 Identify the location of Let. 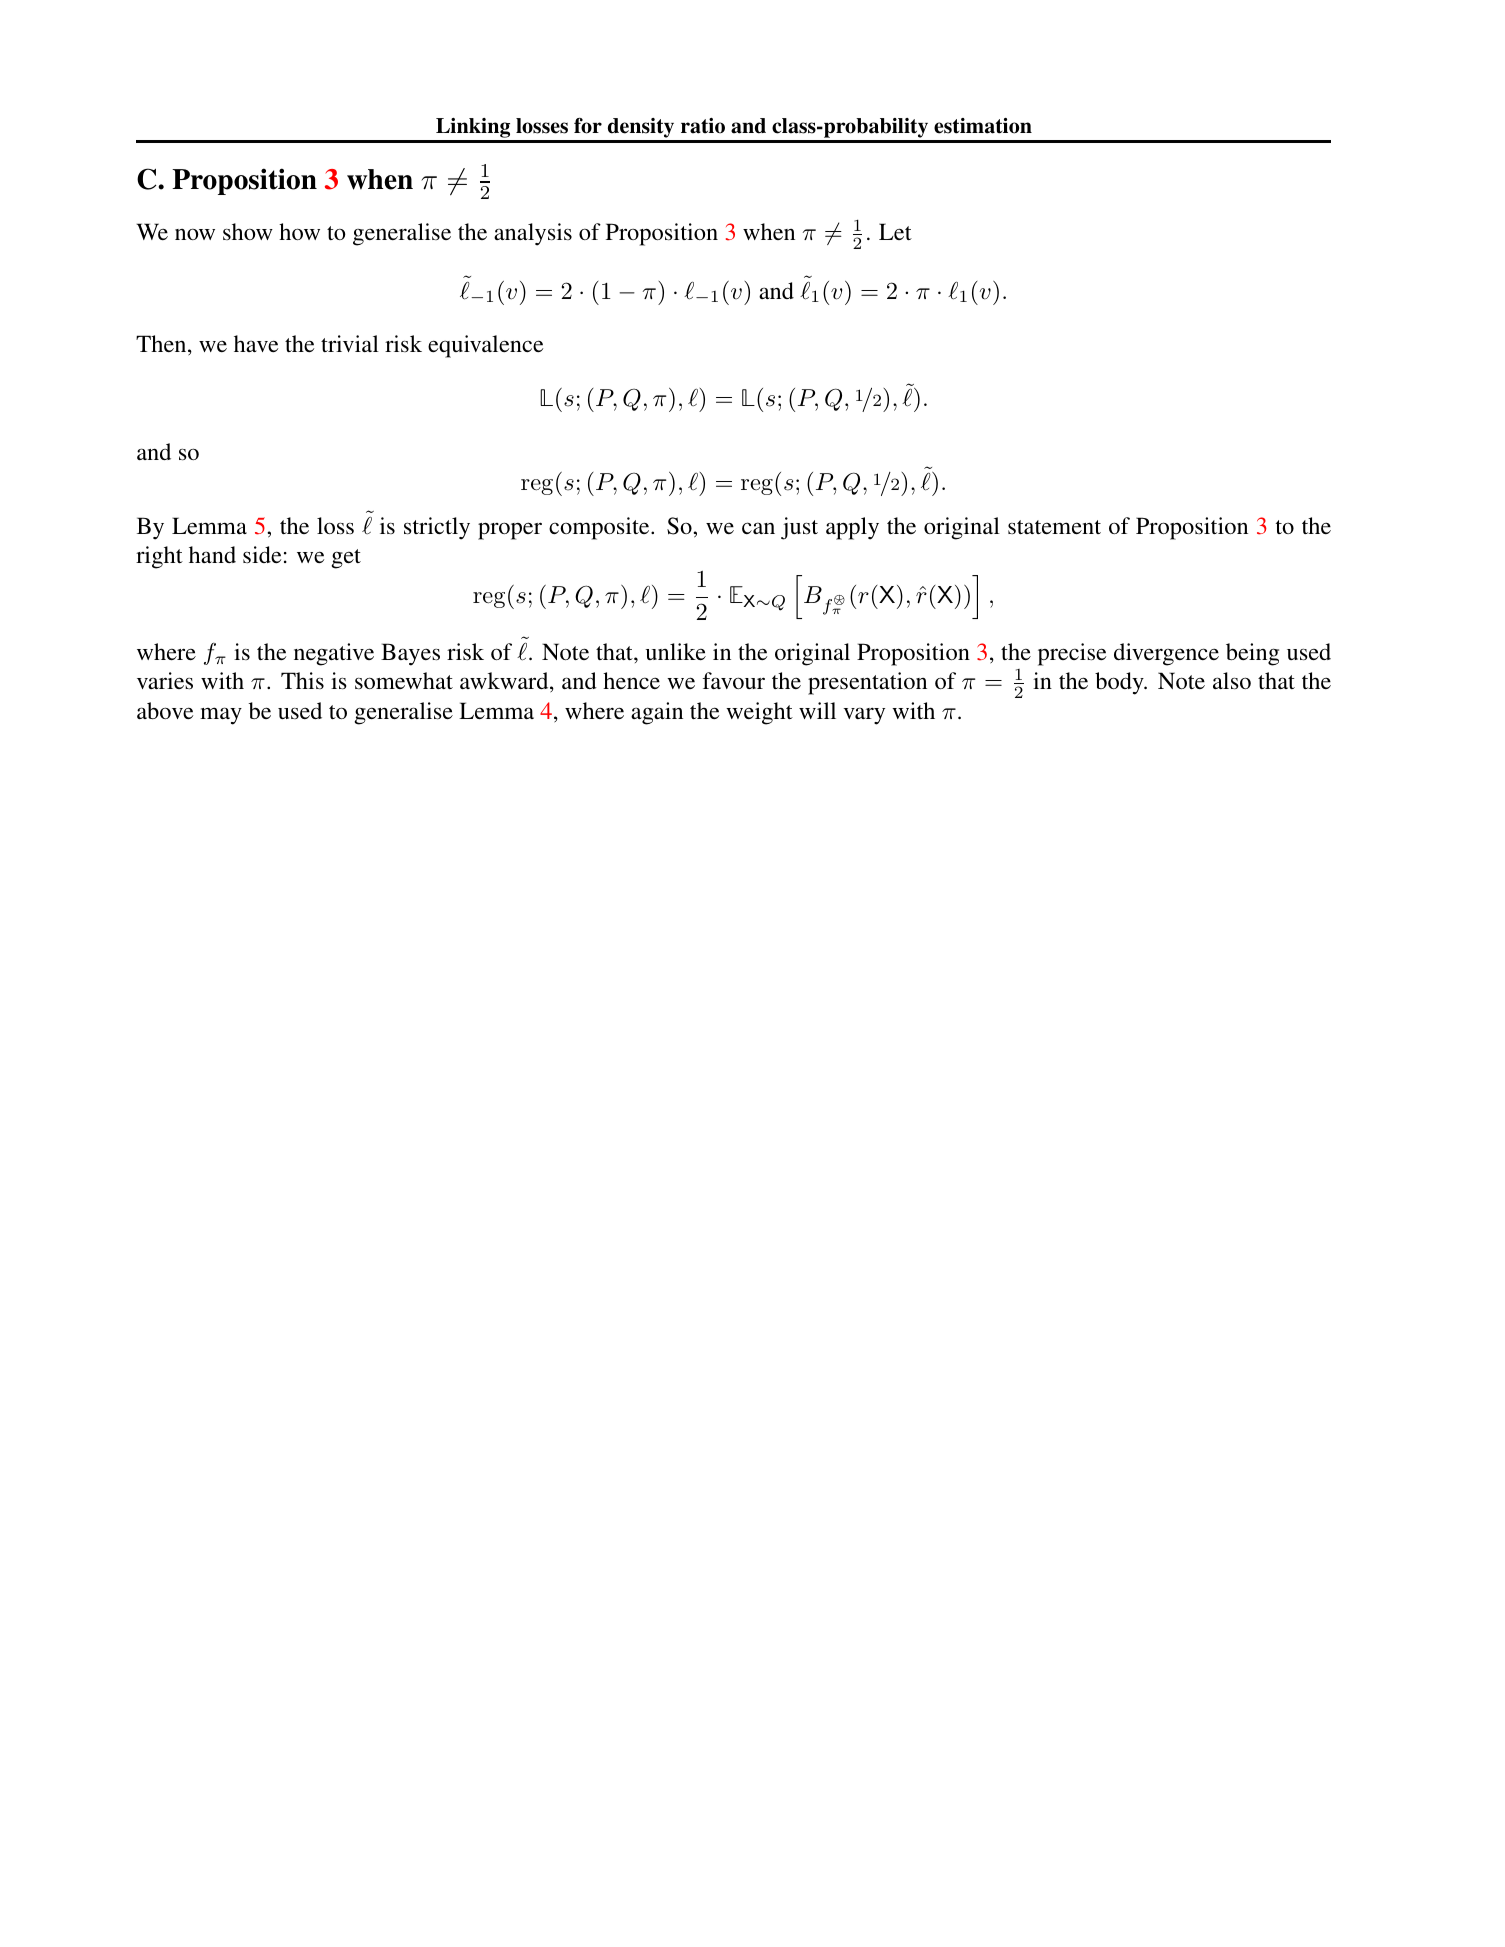
(895, 231).
